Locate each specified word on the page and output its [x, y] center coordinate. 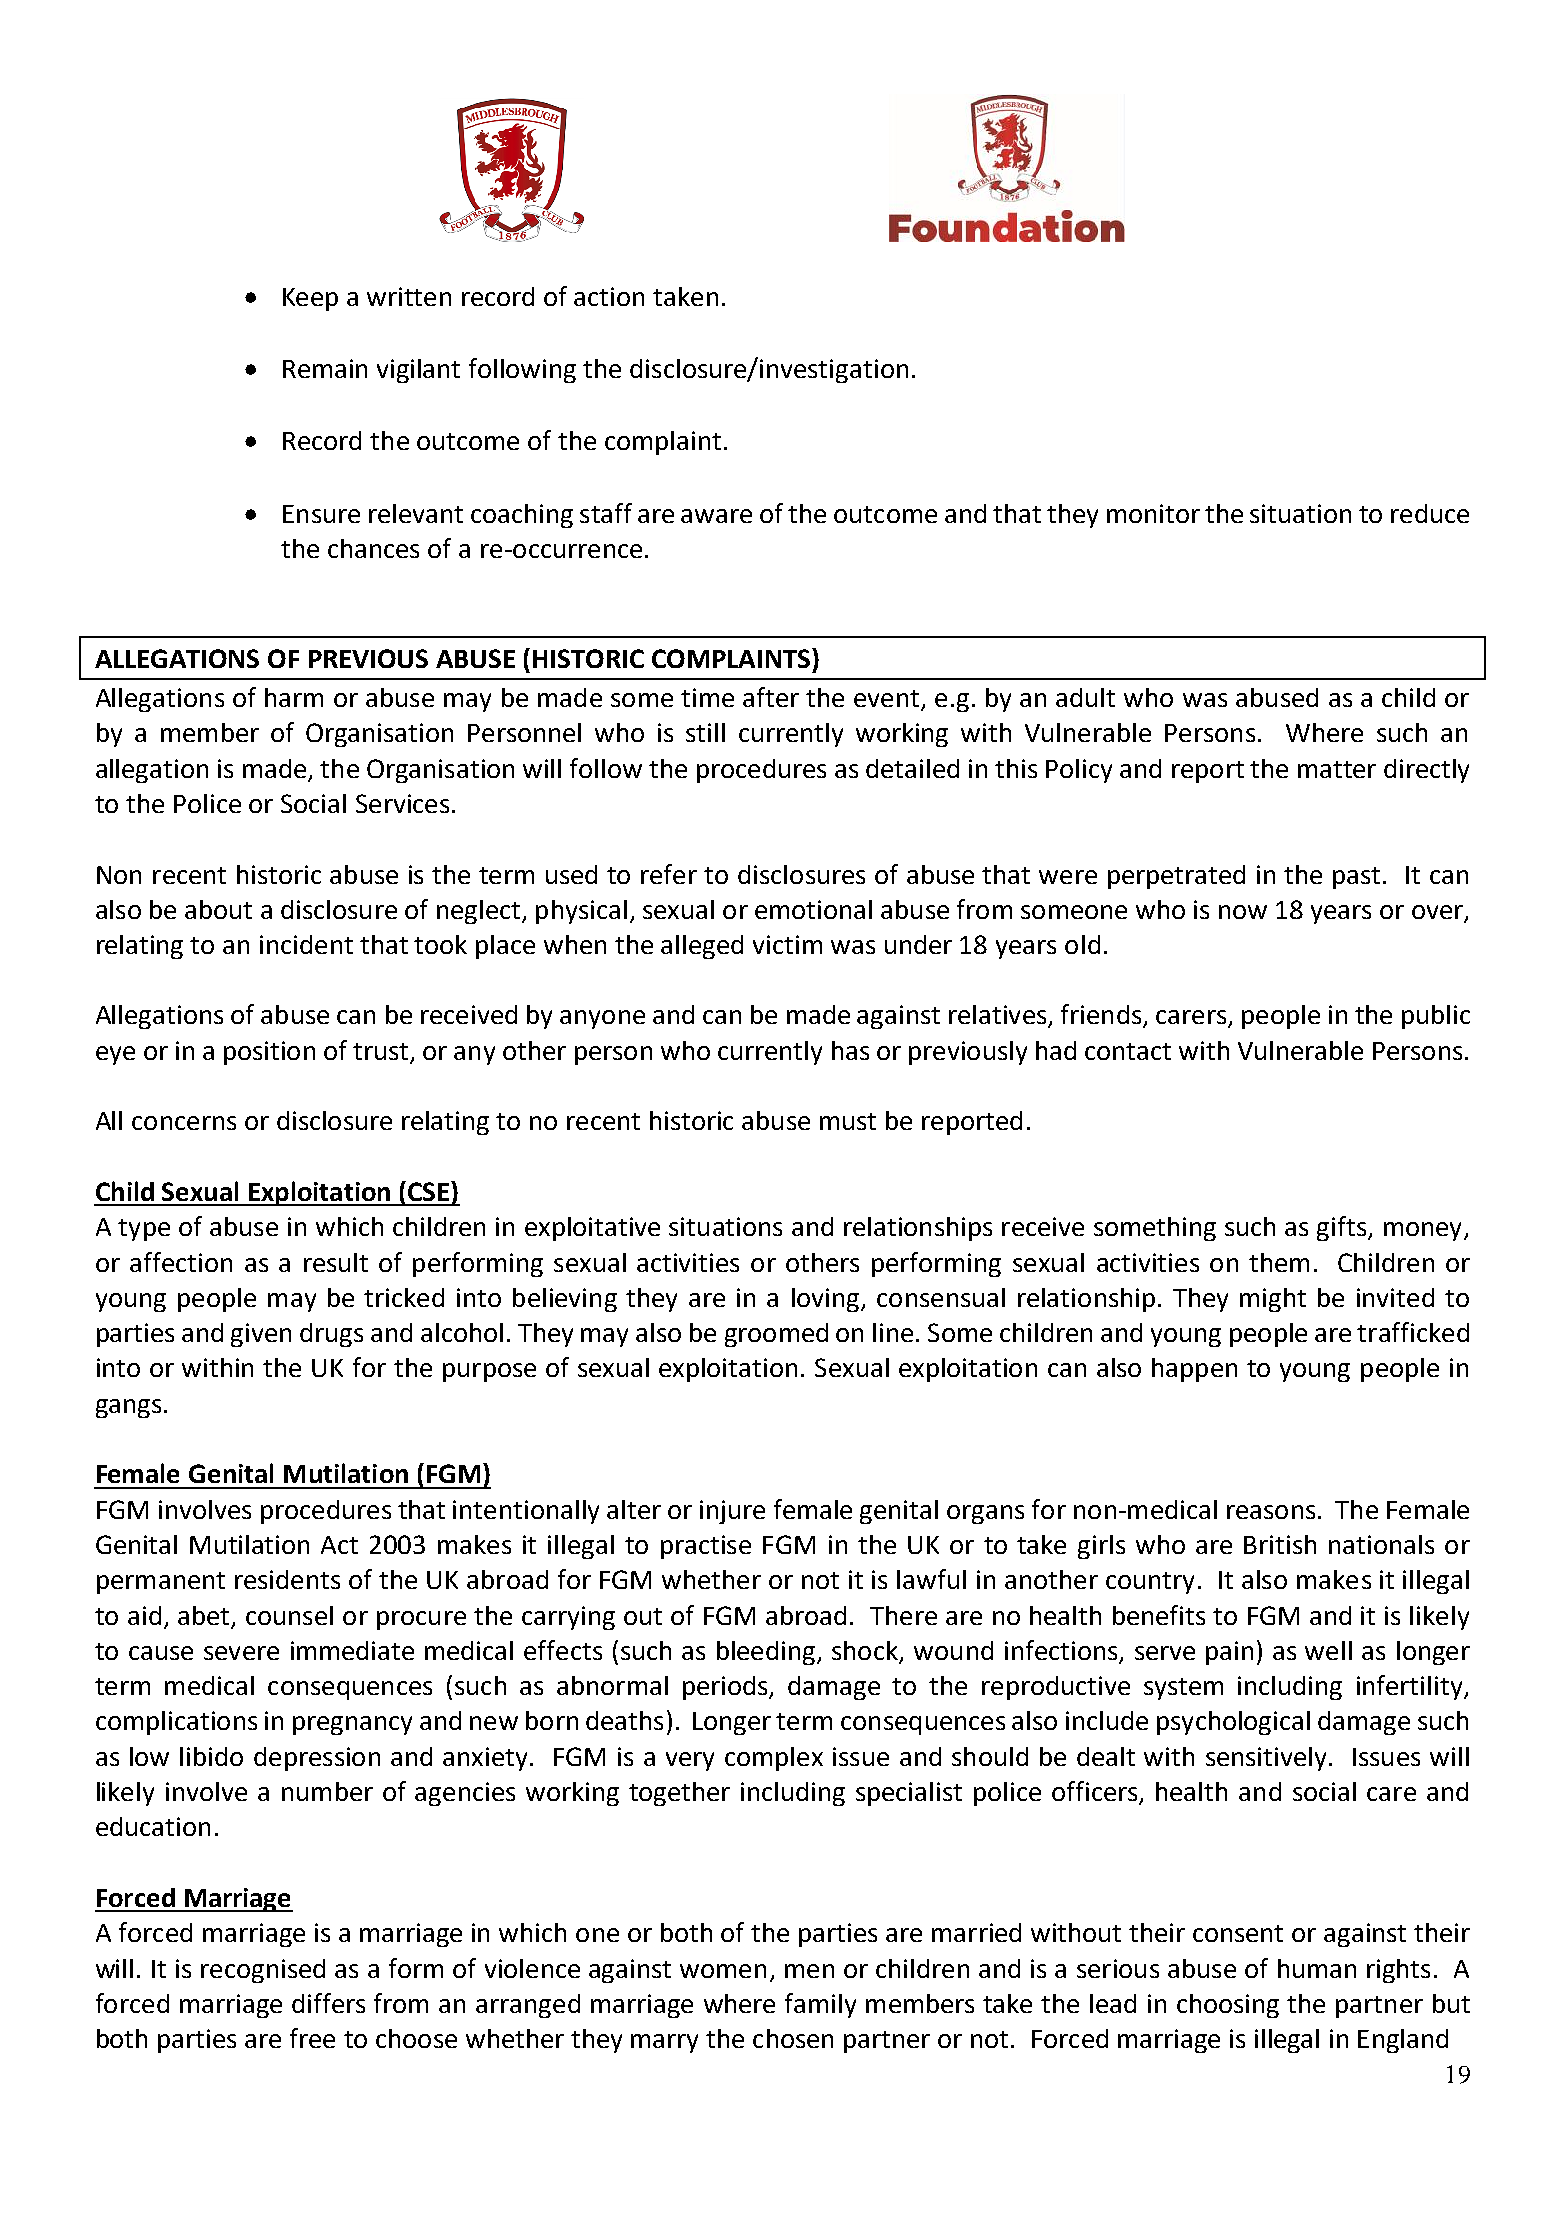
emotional [813, 909]
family [820, 2005]
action [609, 296]
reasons [1271, 1512]
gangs [128, 1408]
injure [732, 1512]
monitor [1153, 513]
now [1243, 912]
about [218, 909]
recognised [263, 1971]
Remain [325, 368]
